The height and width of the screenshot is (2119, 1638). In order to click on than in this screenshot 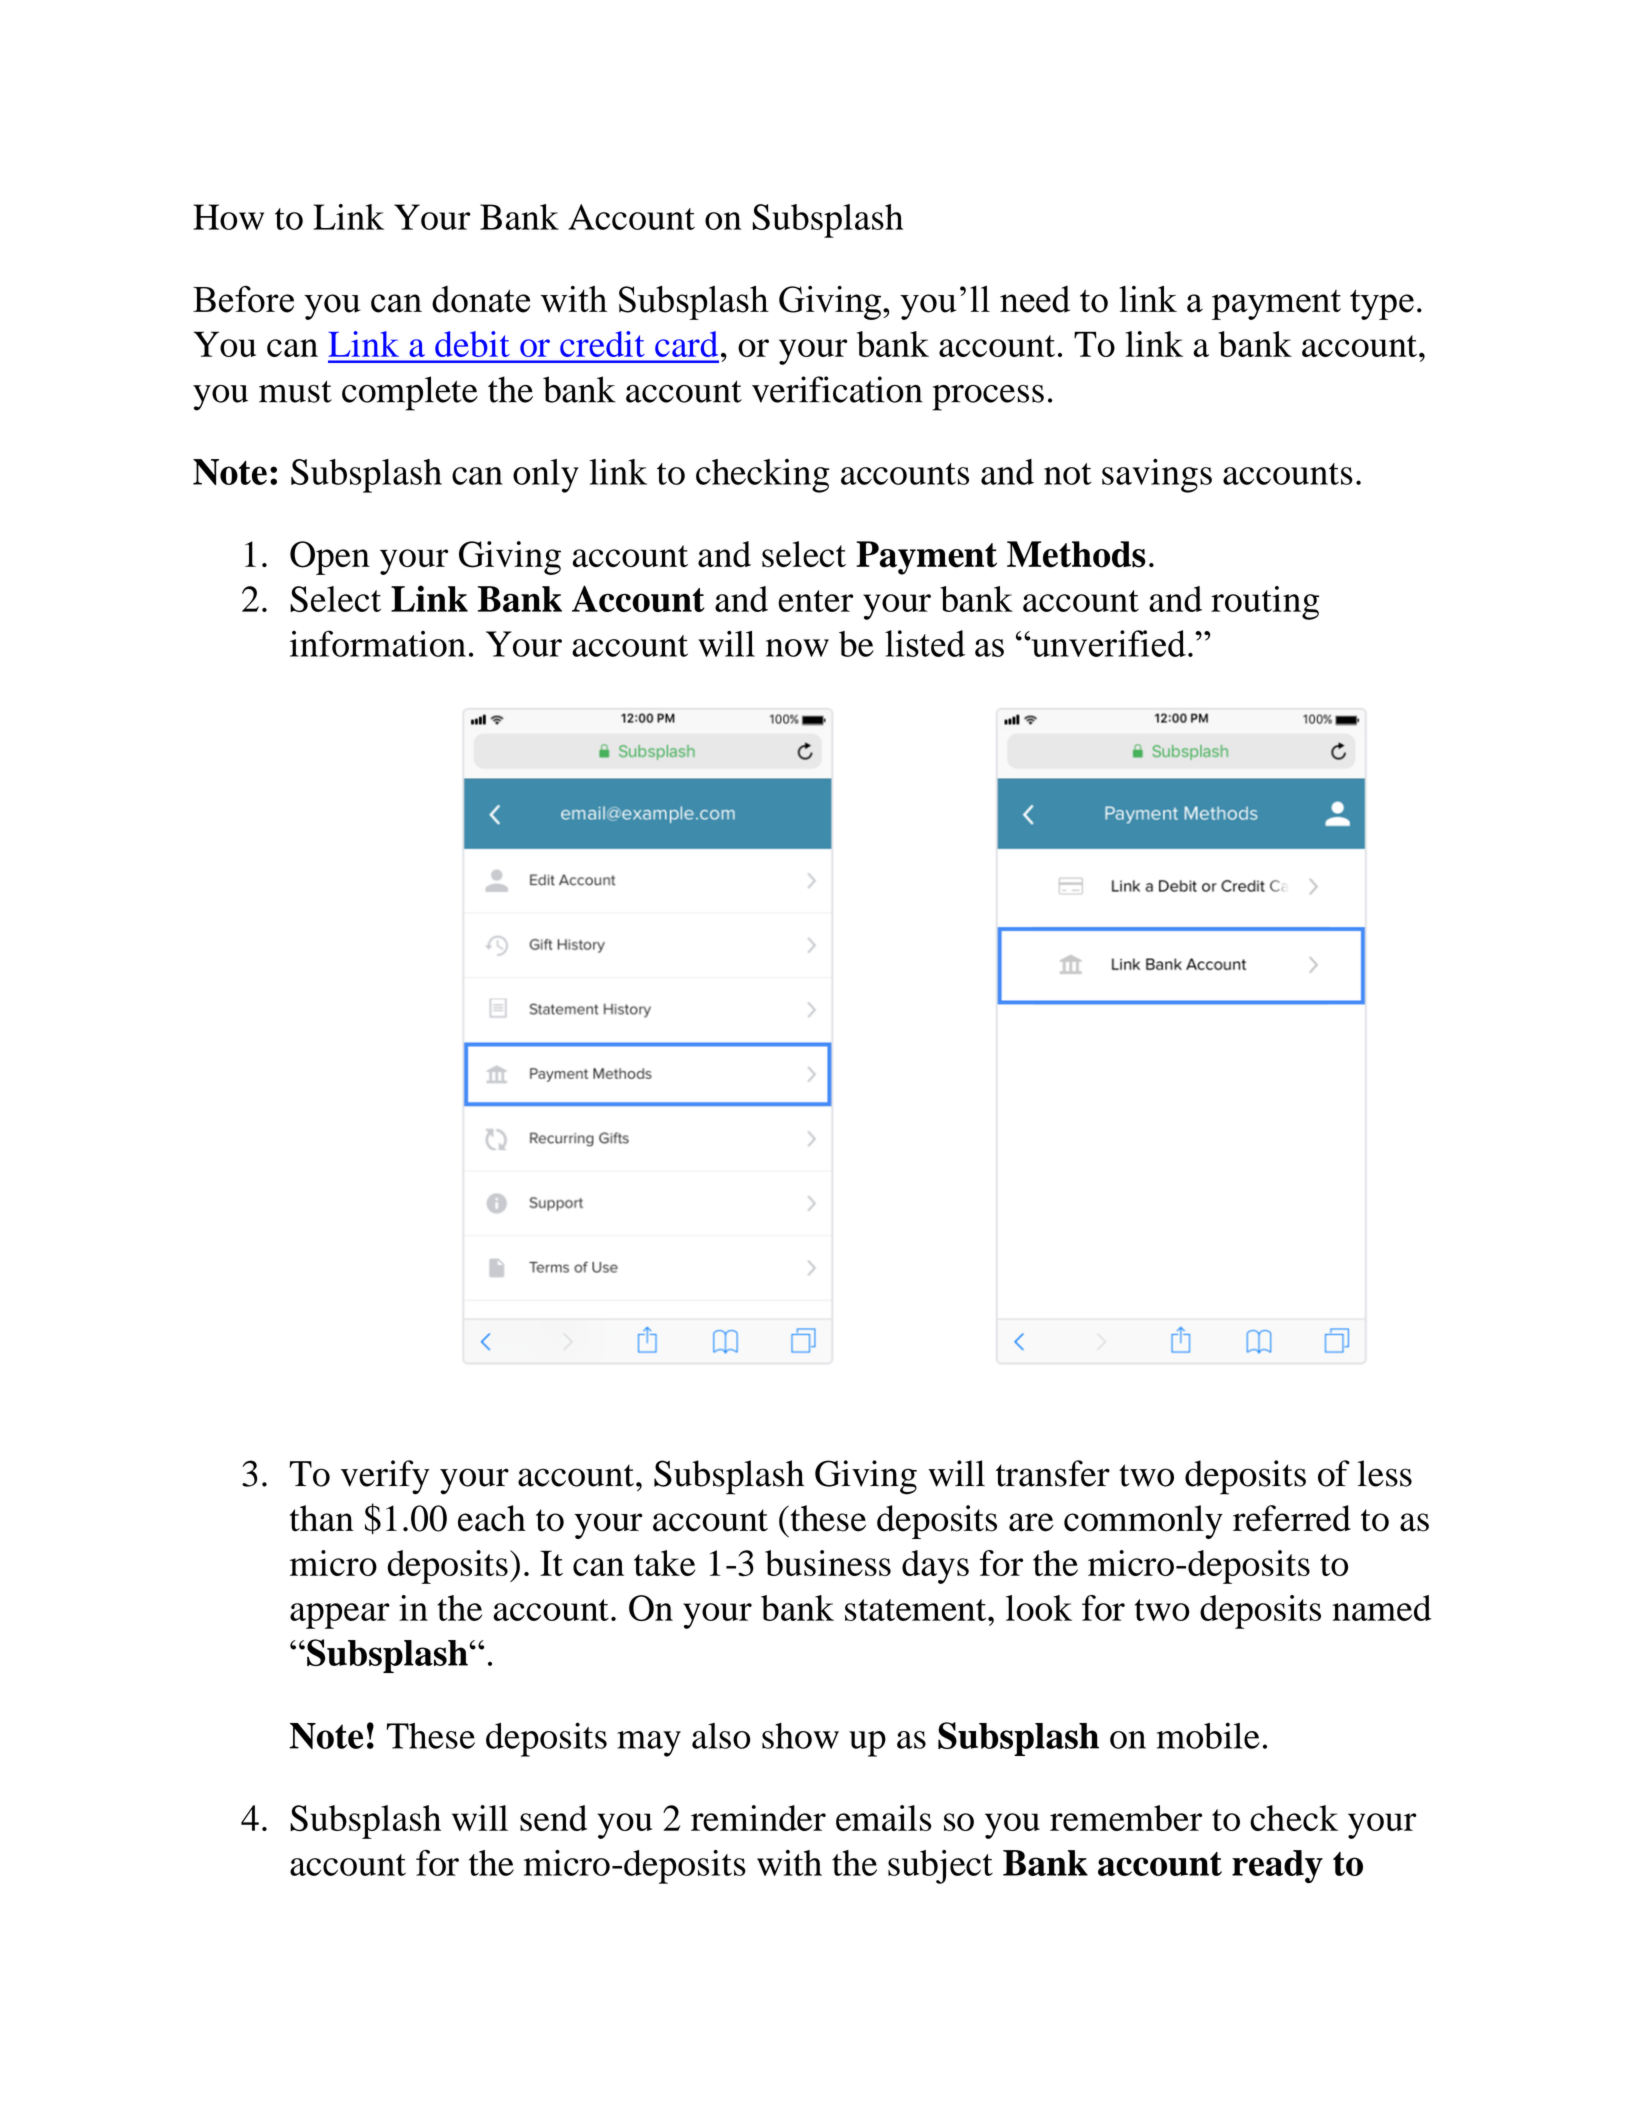, I will do `click(322, 1518)`.
